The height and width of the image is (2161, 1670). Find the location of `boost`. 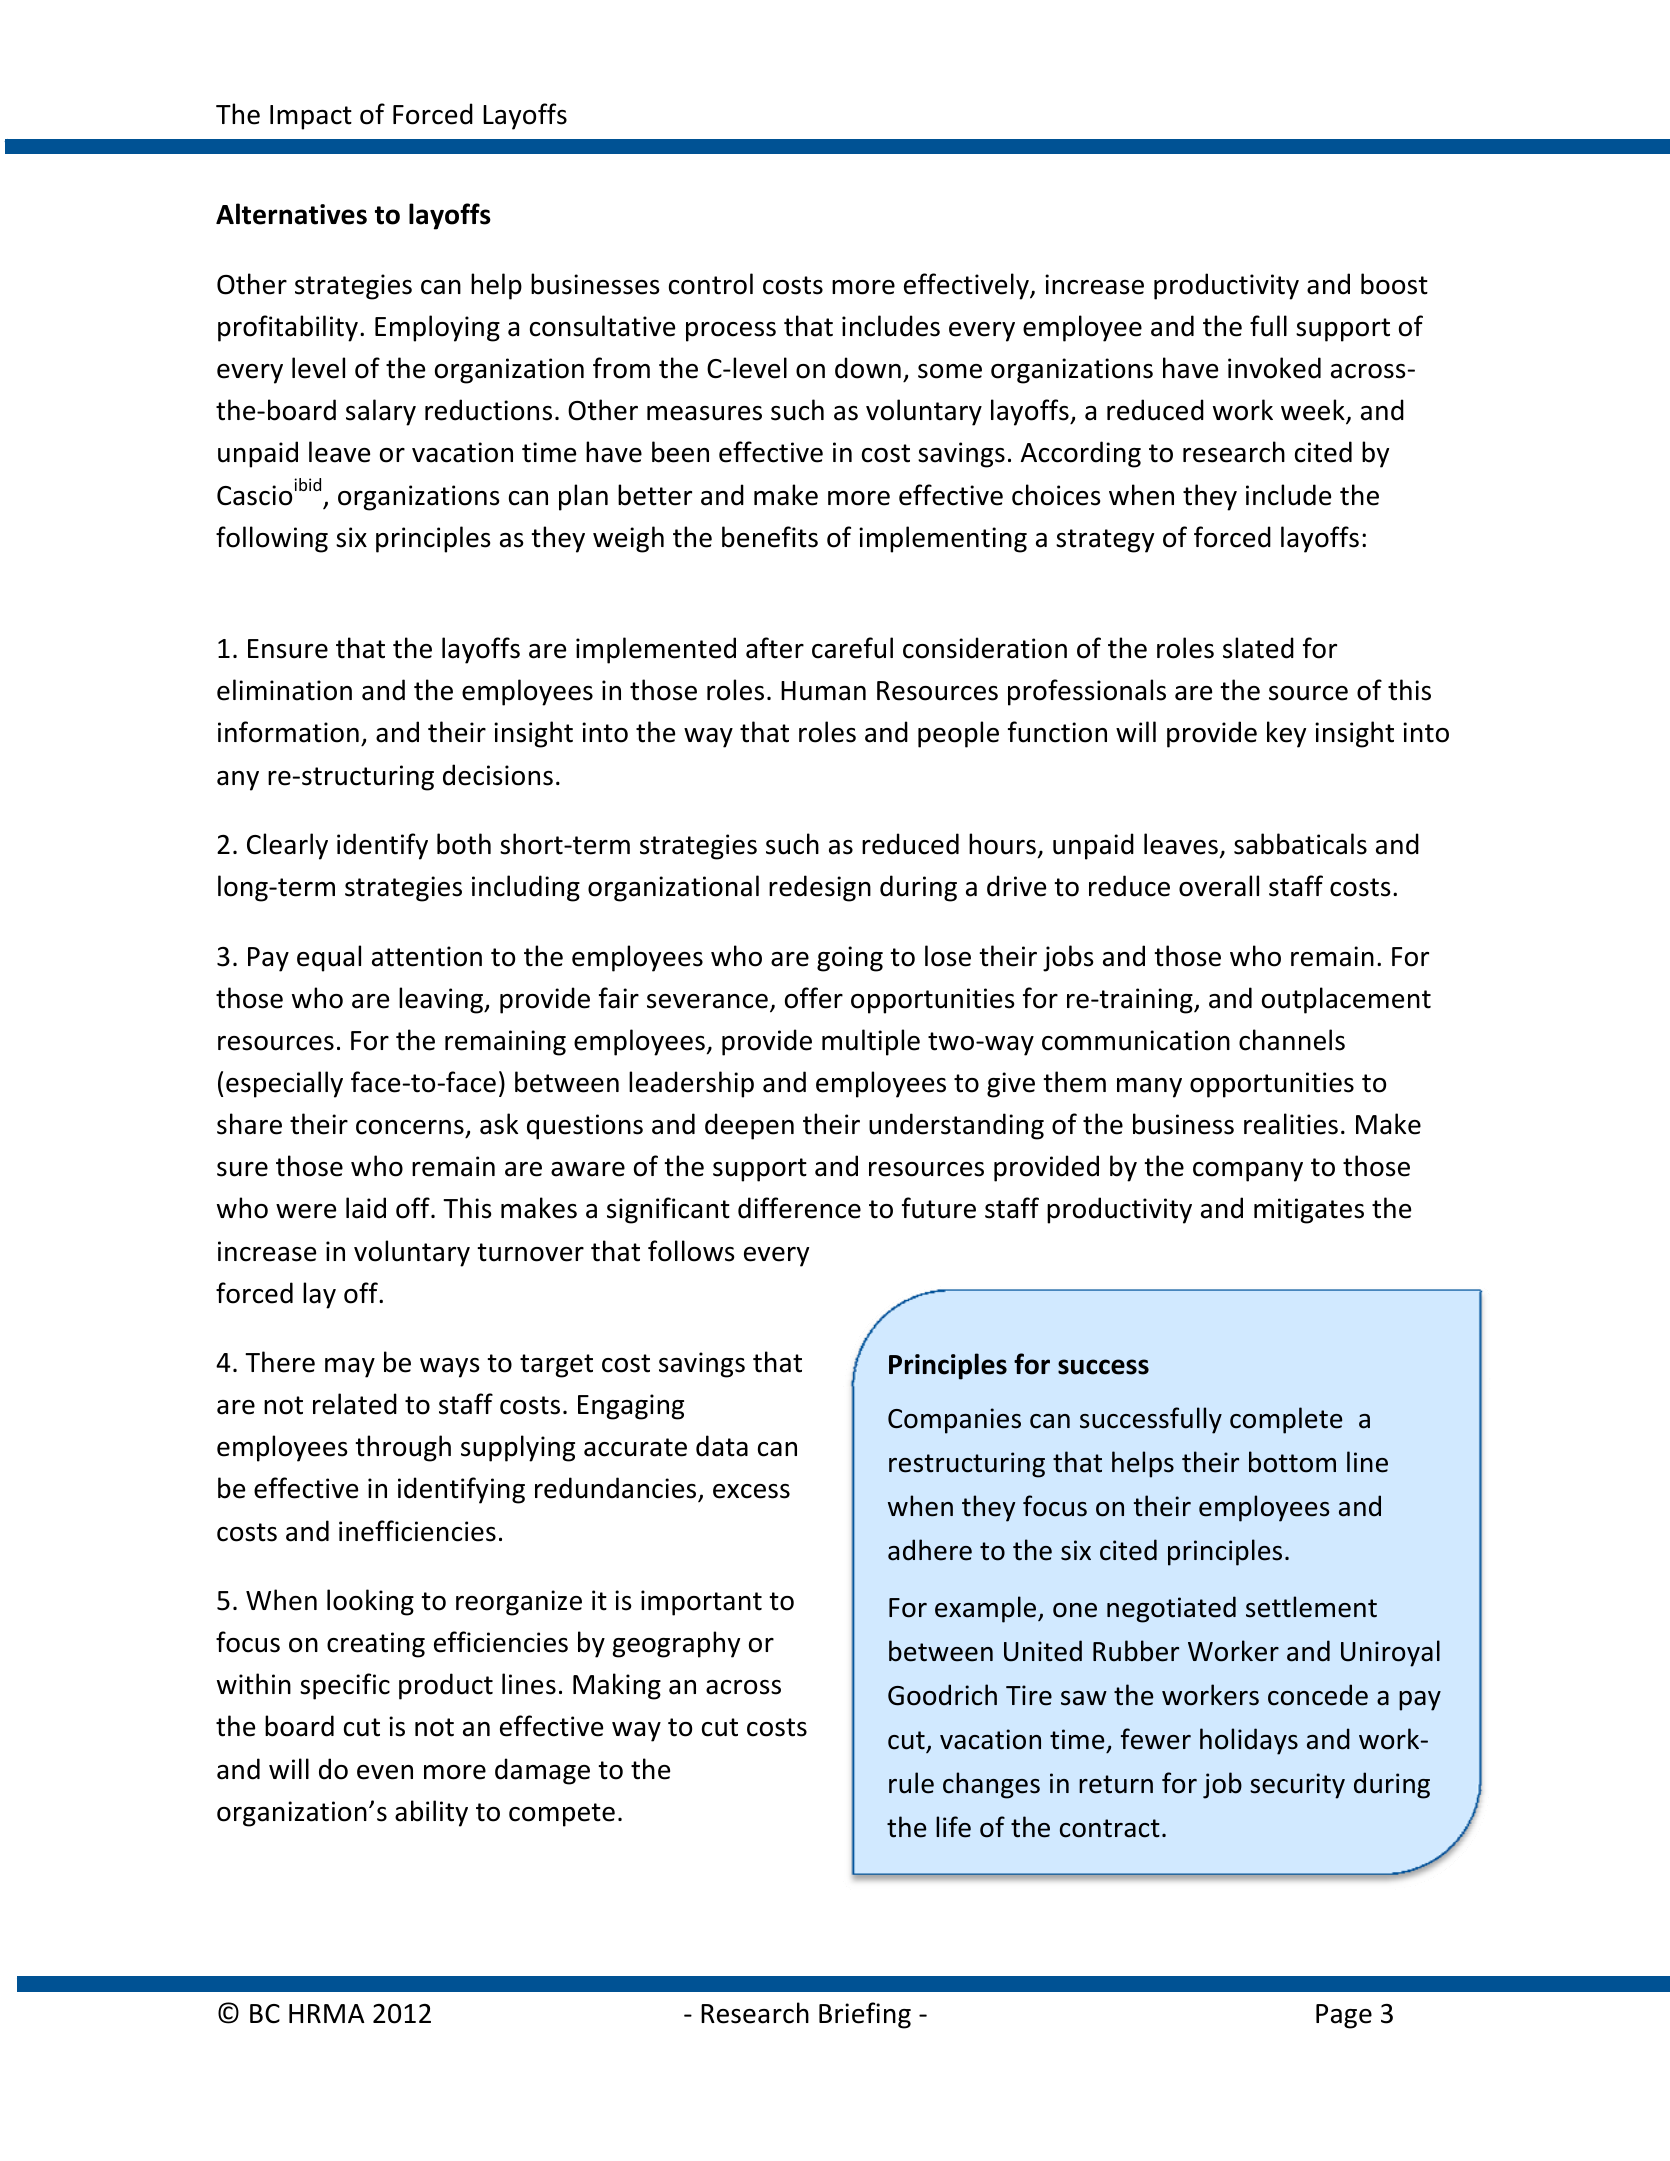

boost is located at coordinates (1394, 284).
